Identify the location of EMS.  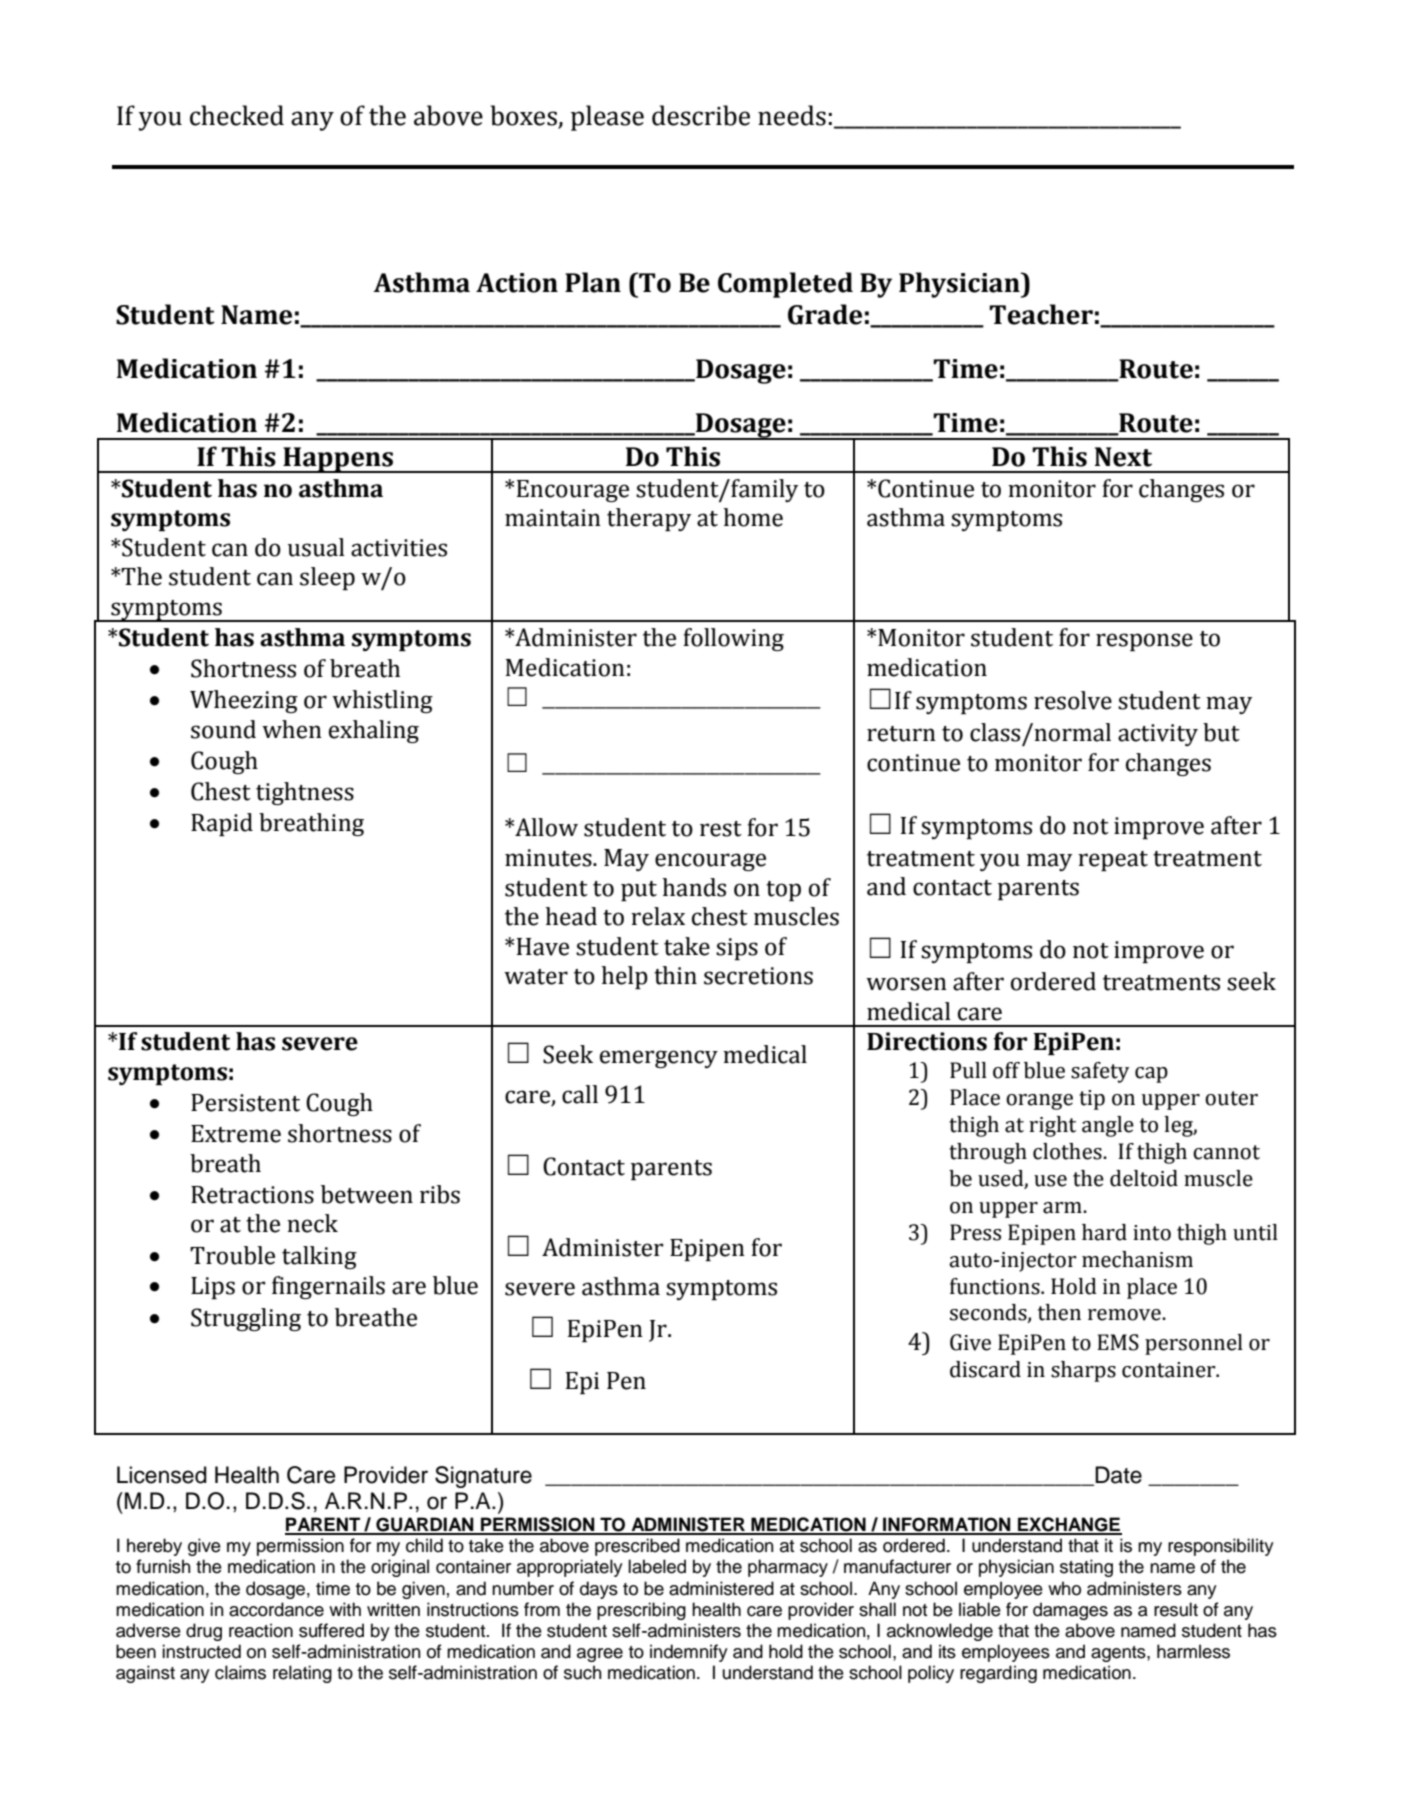
(1118, 1342).
